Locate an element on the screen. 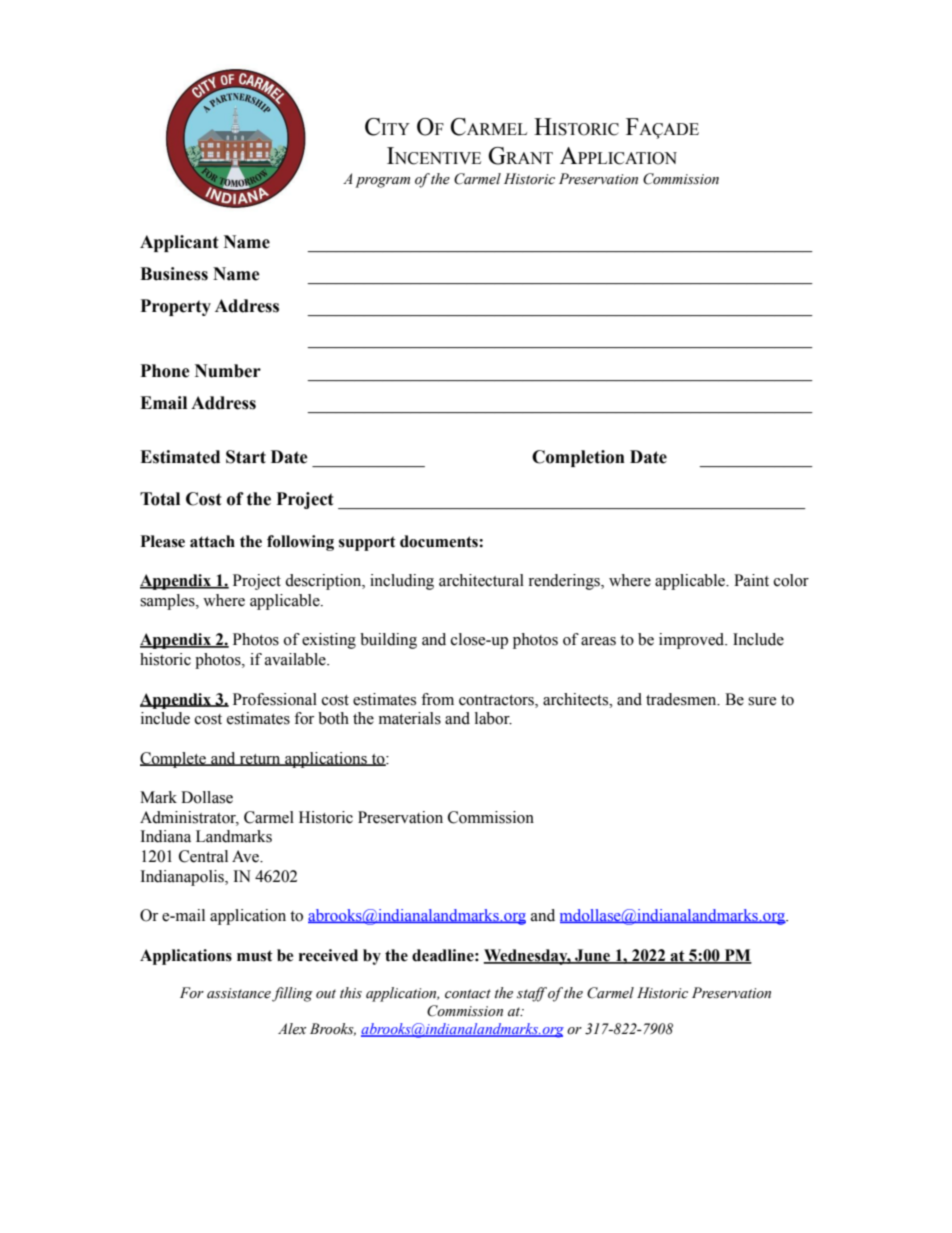  assistance is located at coordinates (239, 993).
